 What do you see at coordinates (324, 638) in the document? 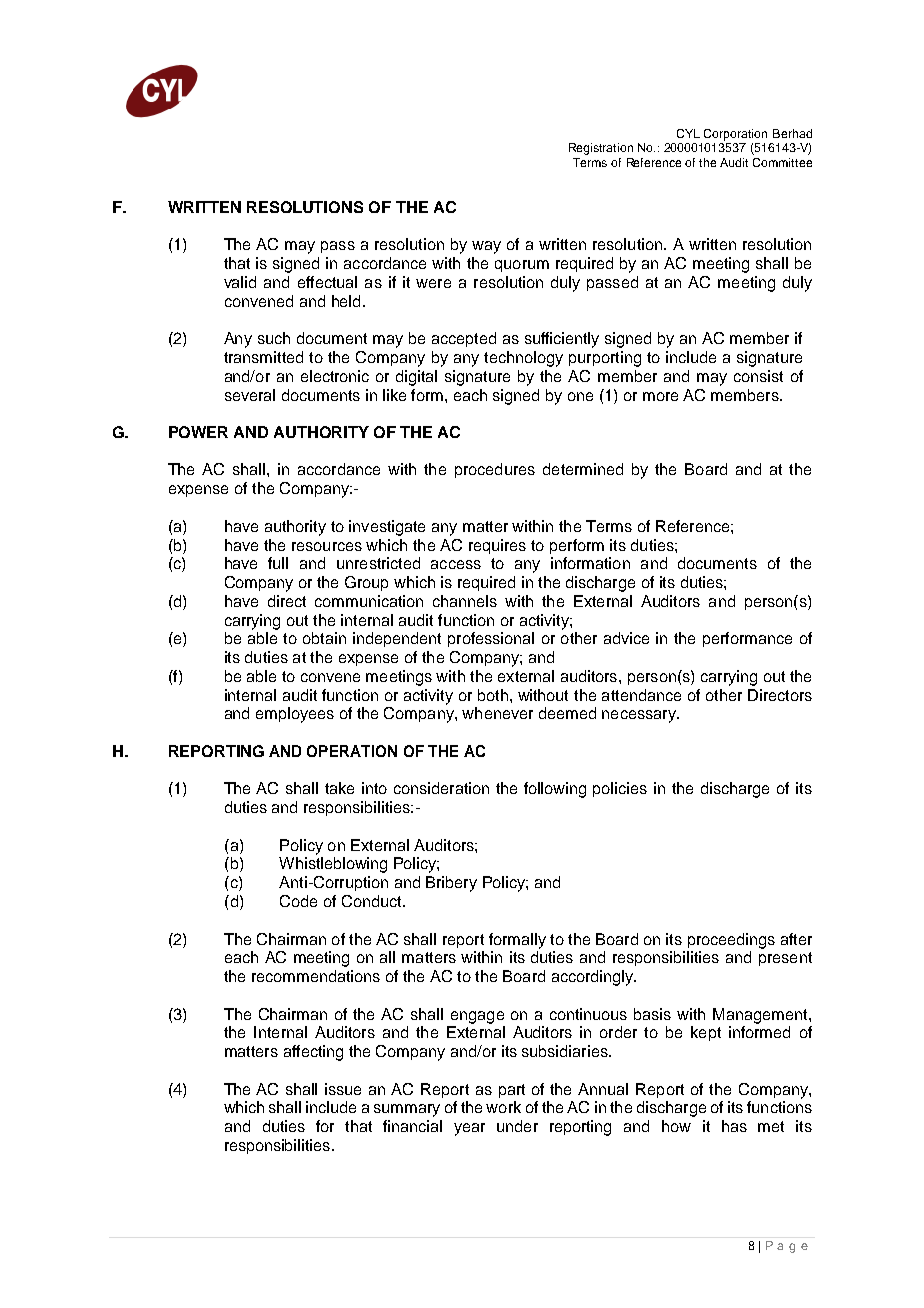
I see `obtain` at bounding box center [324, 638].
